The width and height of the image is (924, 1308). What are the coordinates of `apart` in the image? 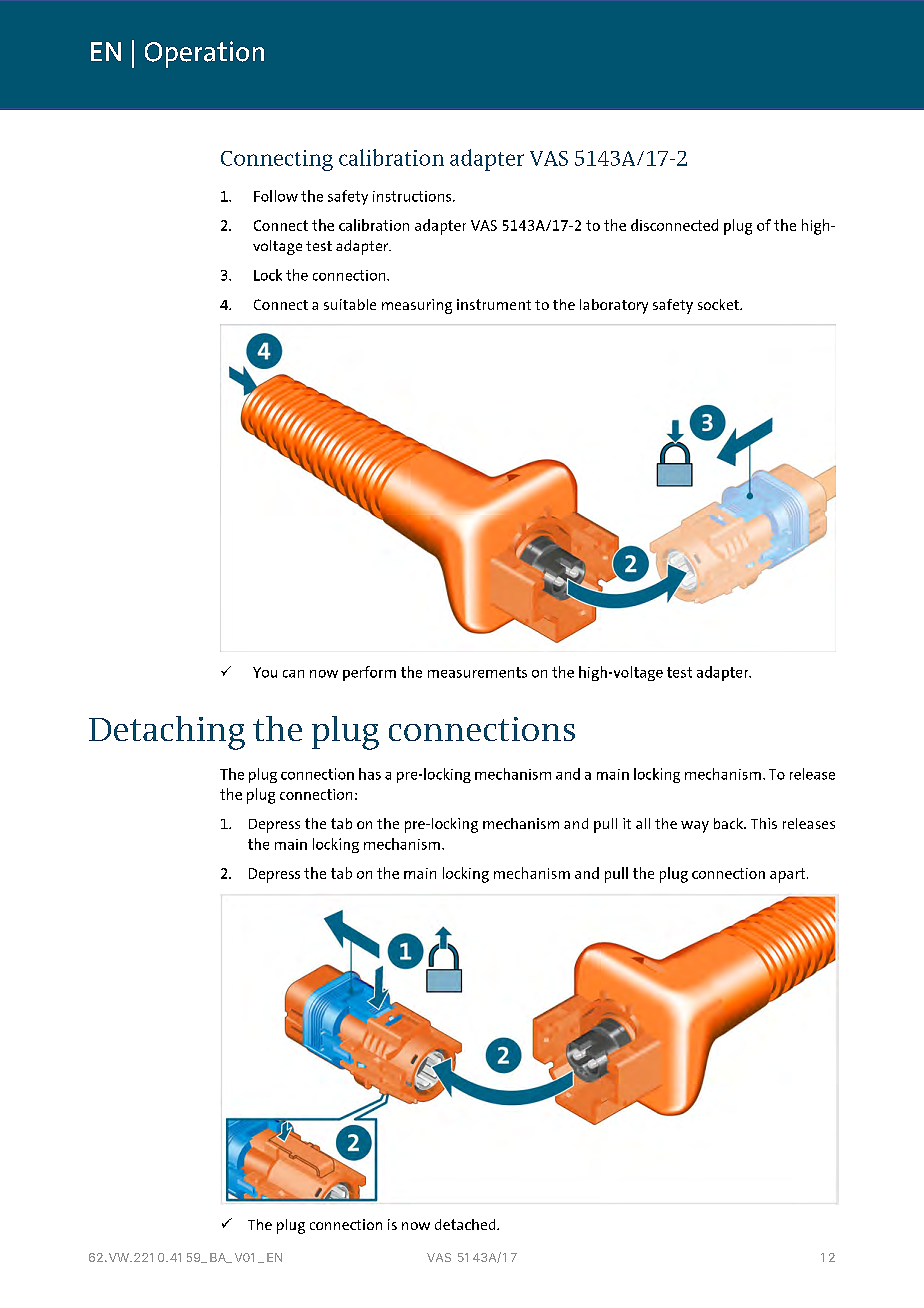 It's located at (789, 875).
